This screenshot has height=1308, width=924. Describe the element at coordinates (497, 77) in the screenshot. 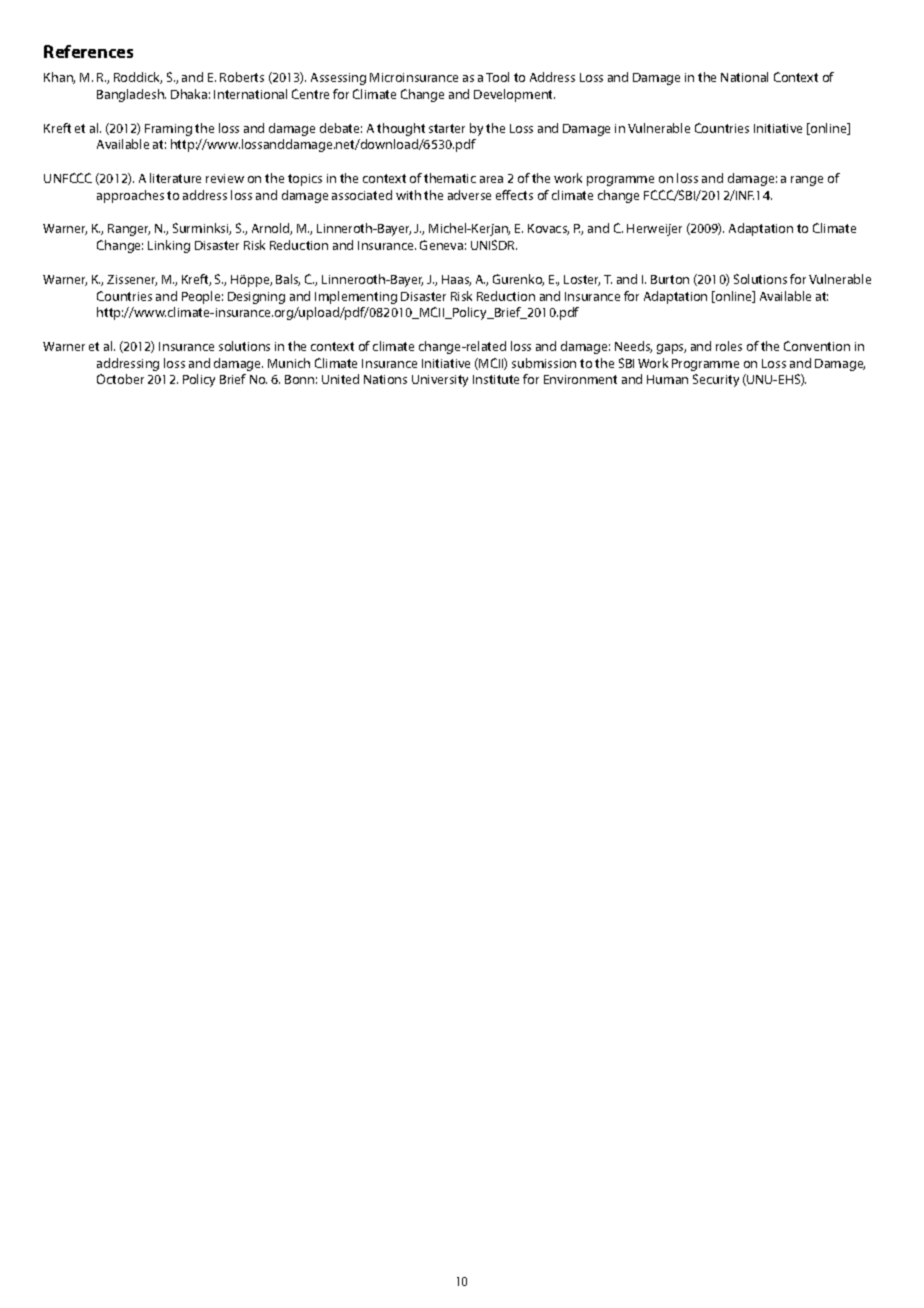

I see `Tool` at that location.
